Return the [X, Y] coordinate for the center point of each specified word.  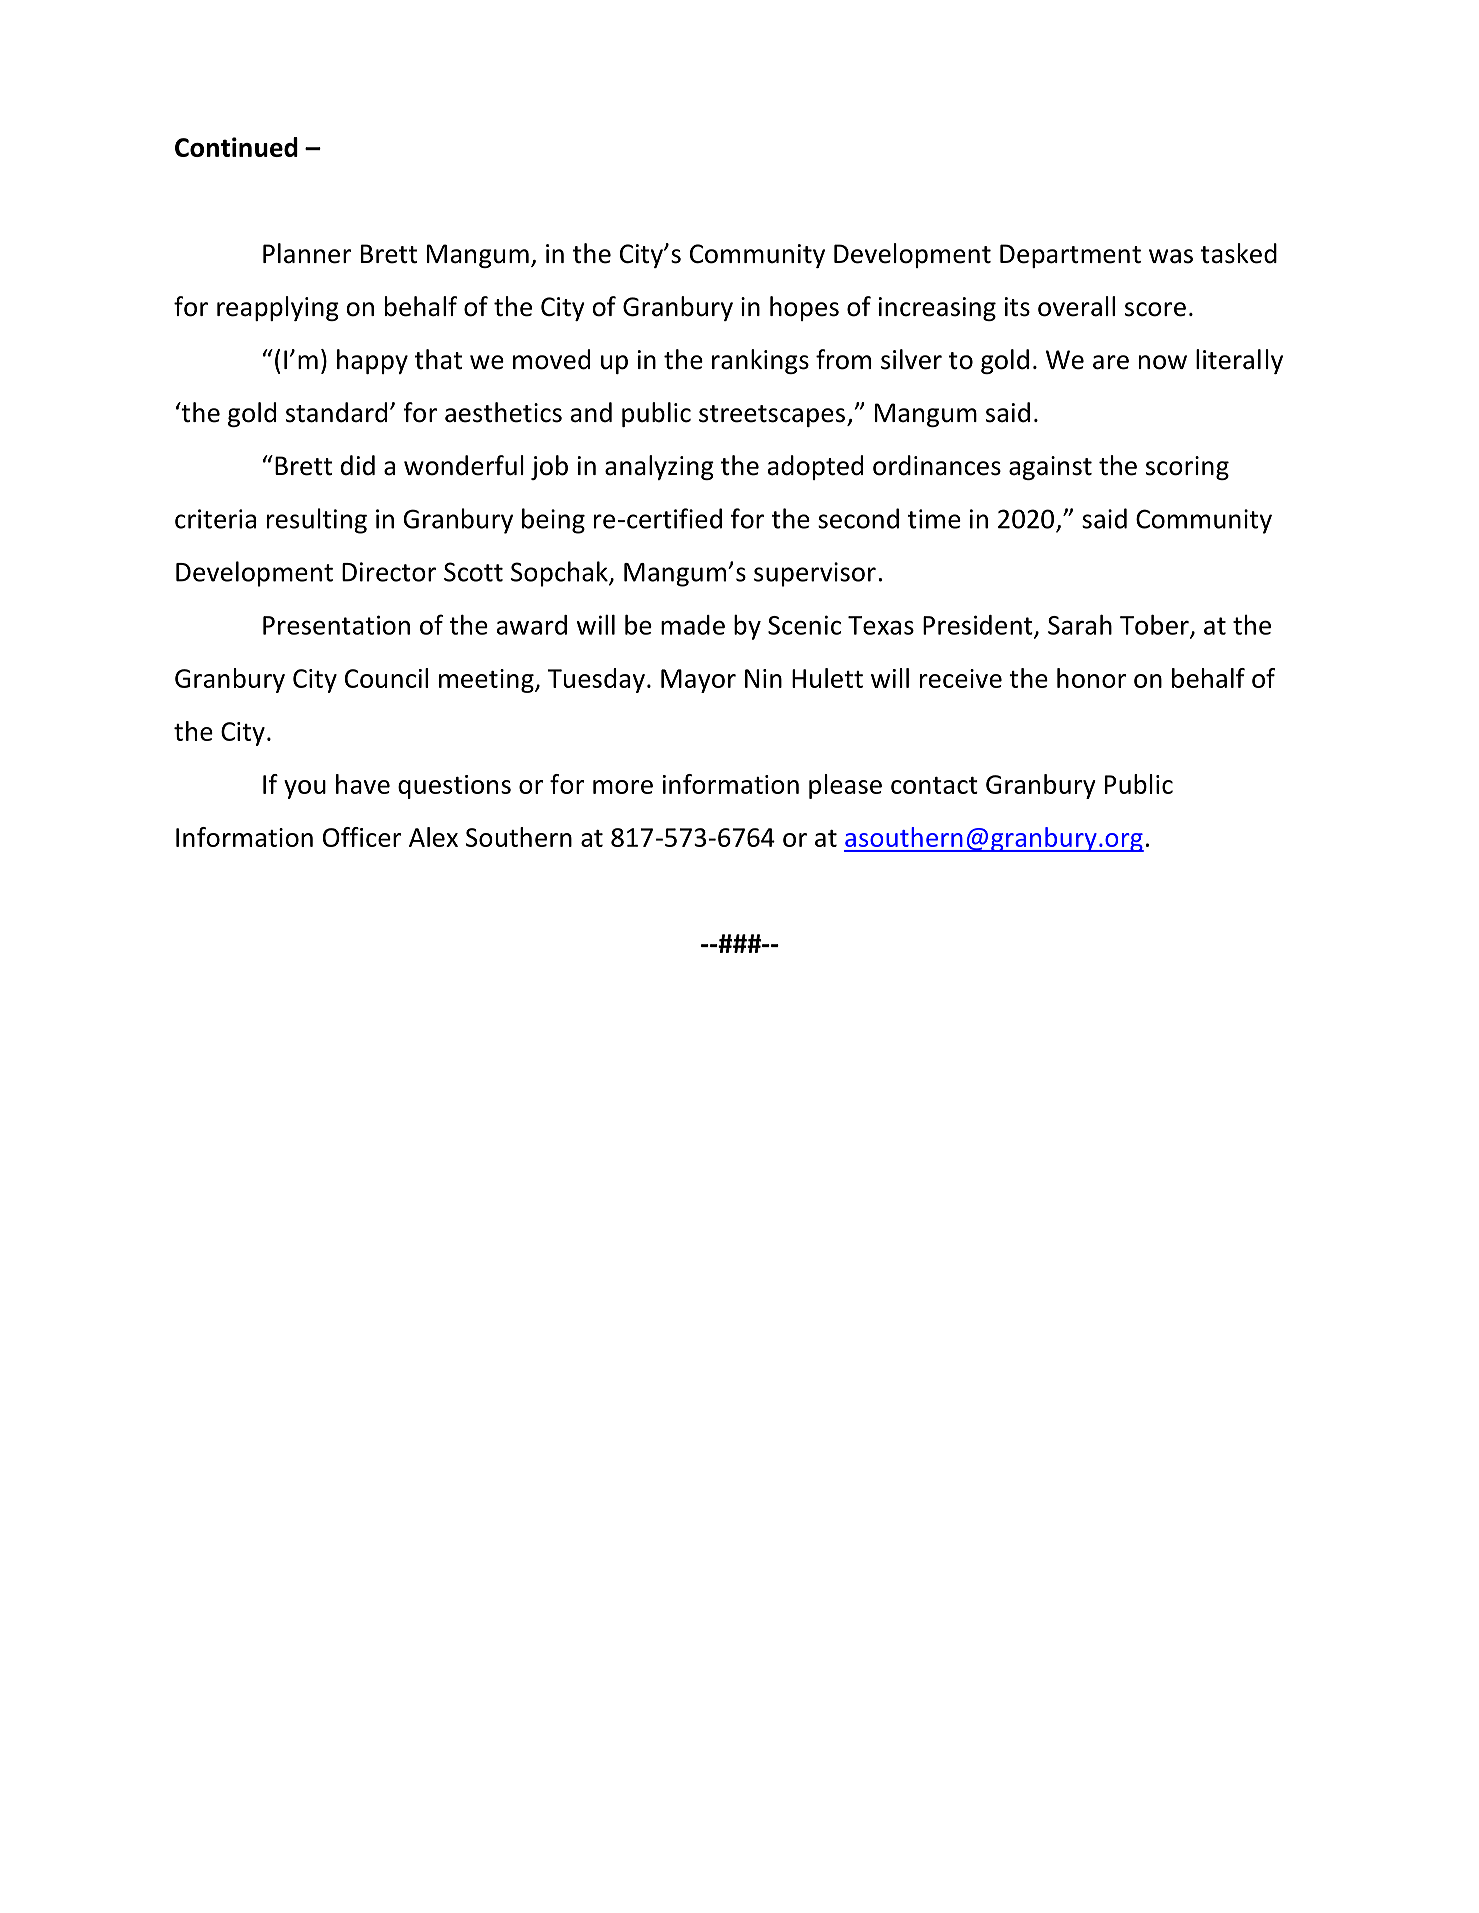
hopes [804, 308]
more [623, 787]
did [358, 465]
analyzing [659, 467]
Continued [236, 147]
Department [1070, 256]
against [1050, 468]
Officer [362, 837]
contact [934, 785]
